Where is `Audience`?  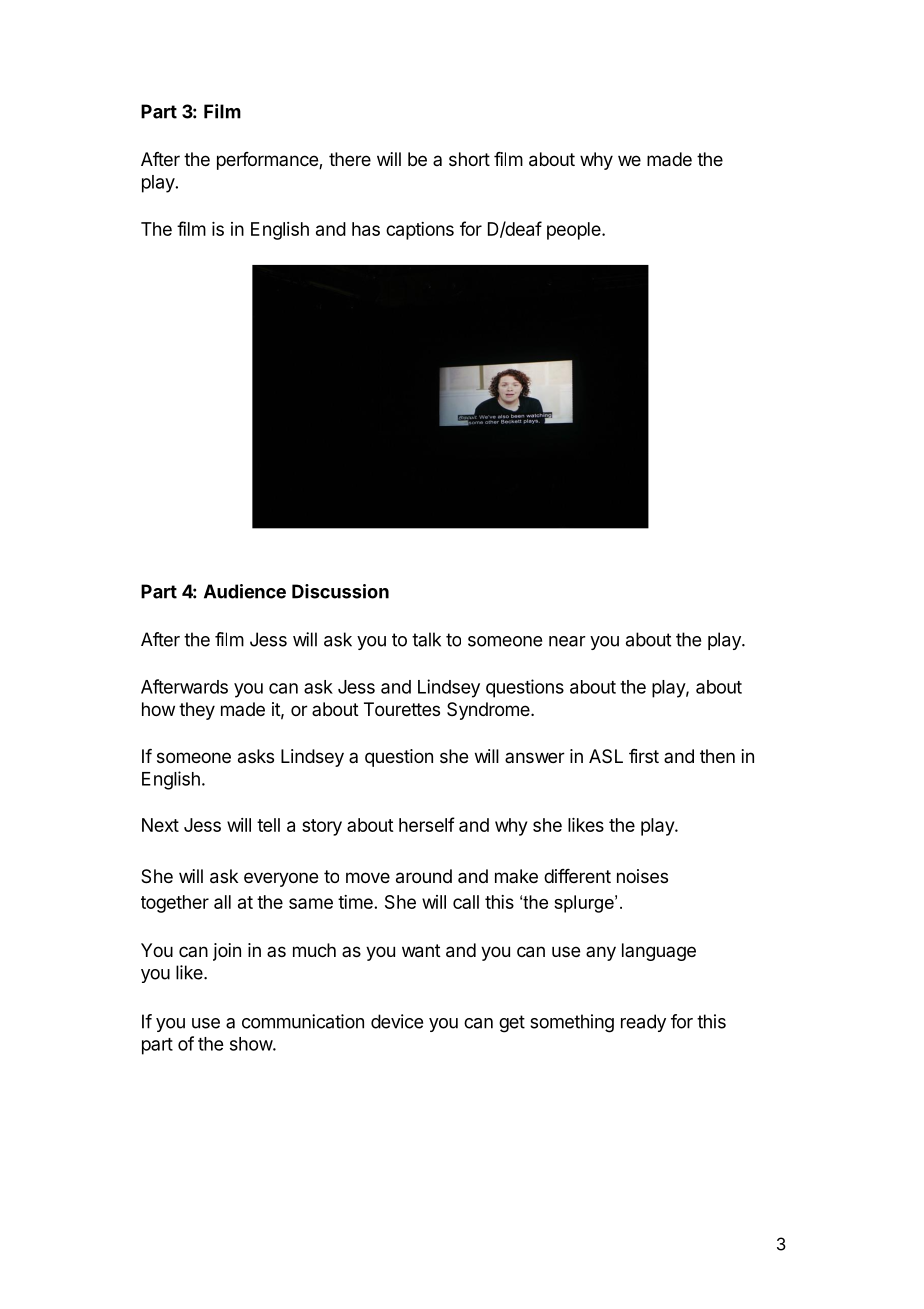
Audience is located at coordinates (245, 591).
